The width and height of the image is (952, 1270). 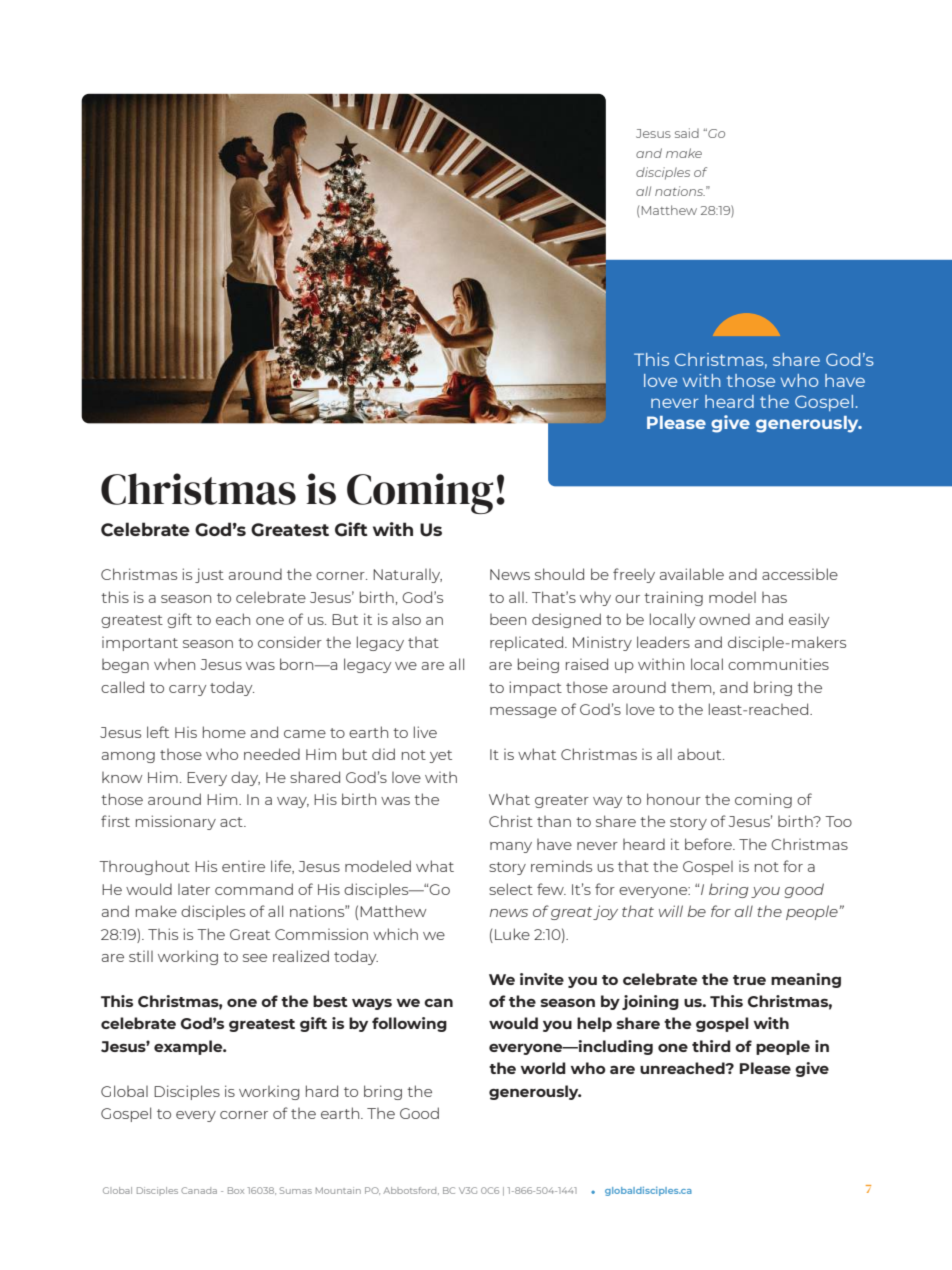 I want to click on replicated, so click(x=528, y=643).
